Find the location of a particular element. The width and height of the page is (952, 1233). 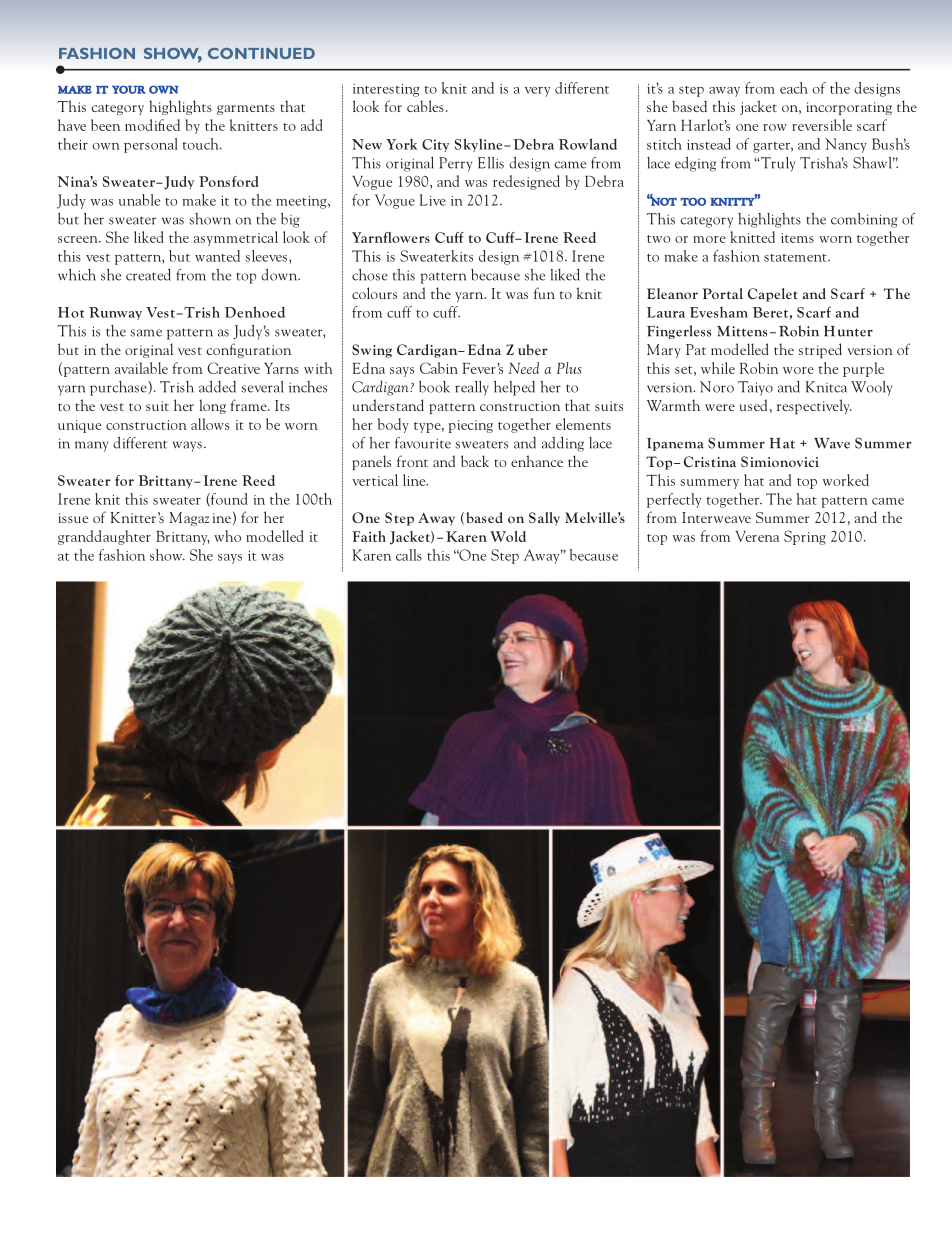

piecing is located at coordinates (471, 426).
